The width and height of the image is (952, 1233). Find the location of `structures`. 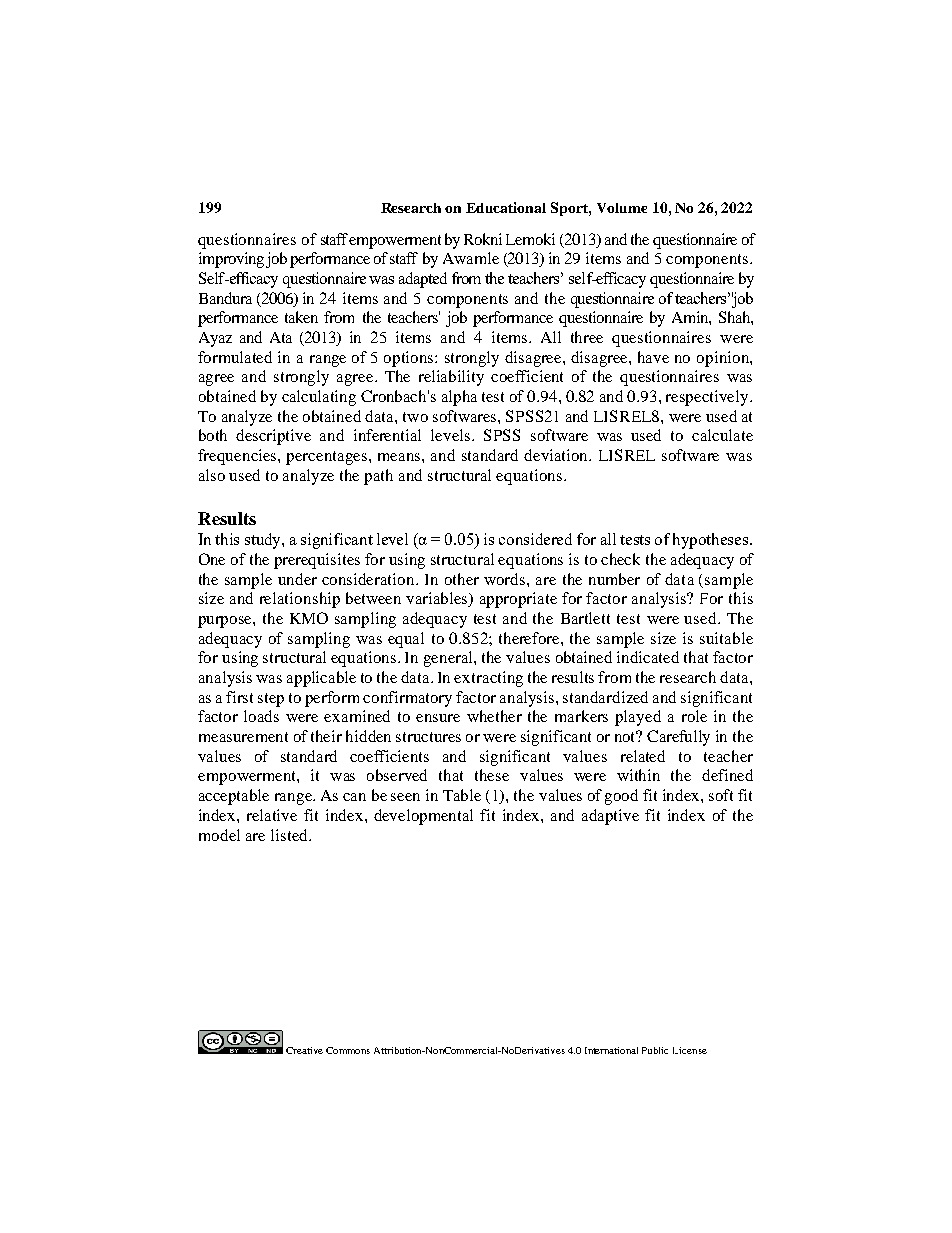

structures is located at coordinates (428, 737).
